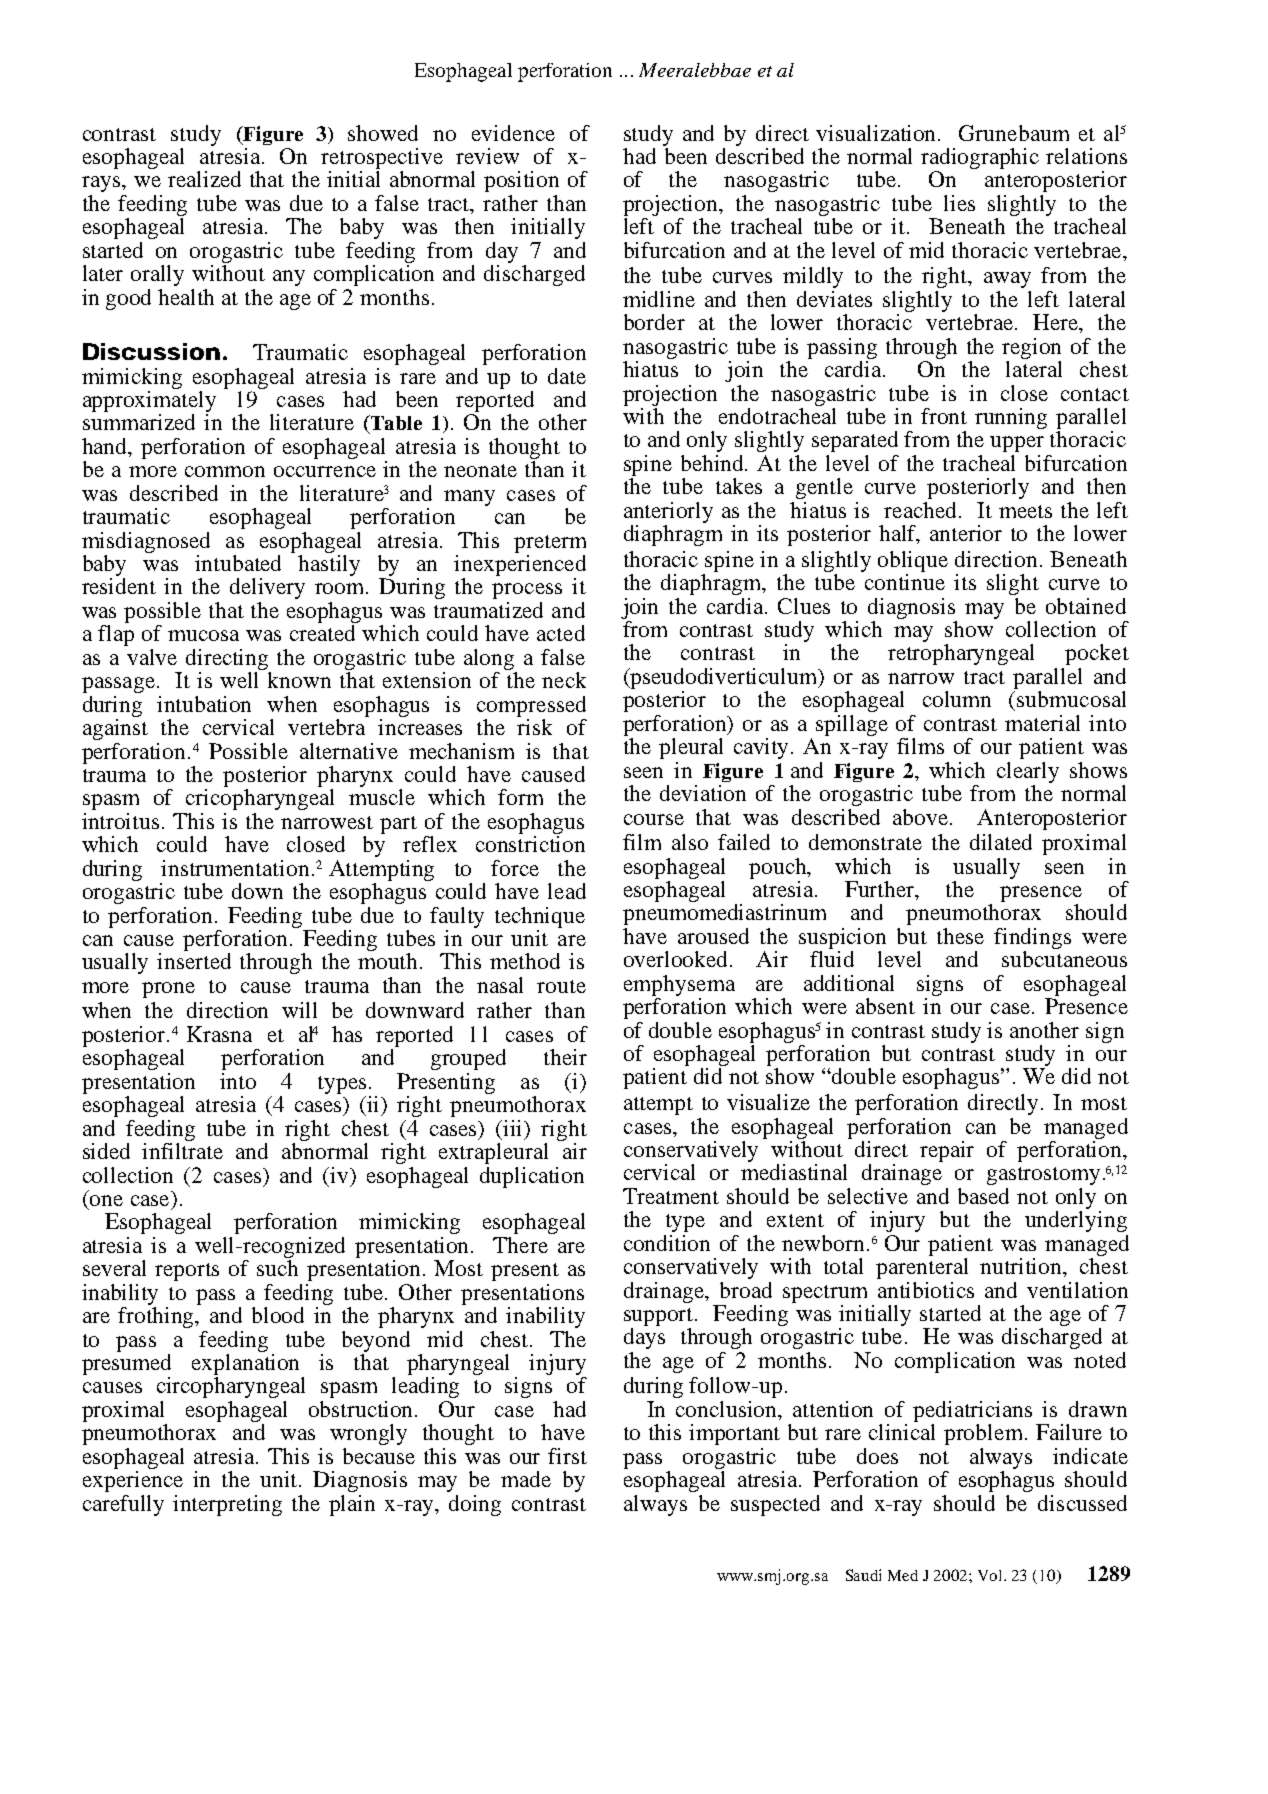  I want to click on position, so click(521, 181).
